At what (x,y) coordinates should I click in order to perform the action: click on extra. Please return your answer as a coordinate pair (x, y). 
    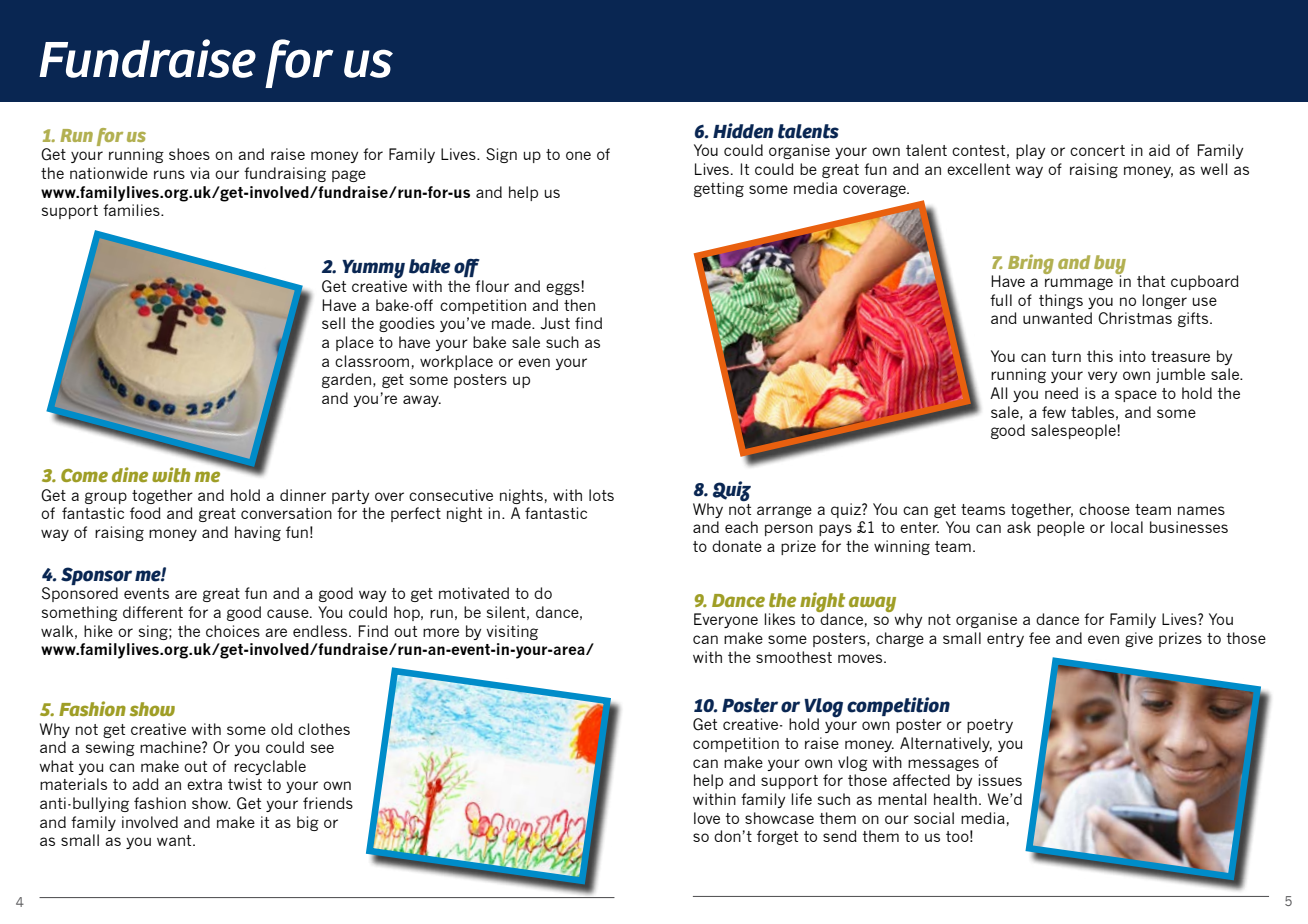
    Looking at the image, I should click on (204, 784).
